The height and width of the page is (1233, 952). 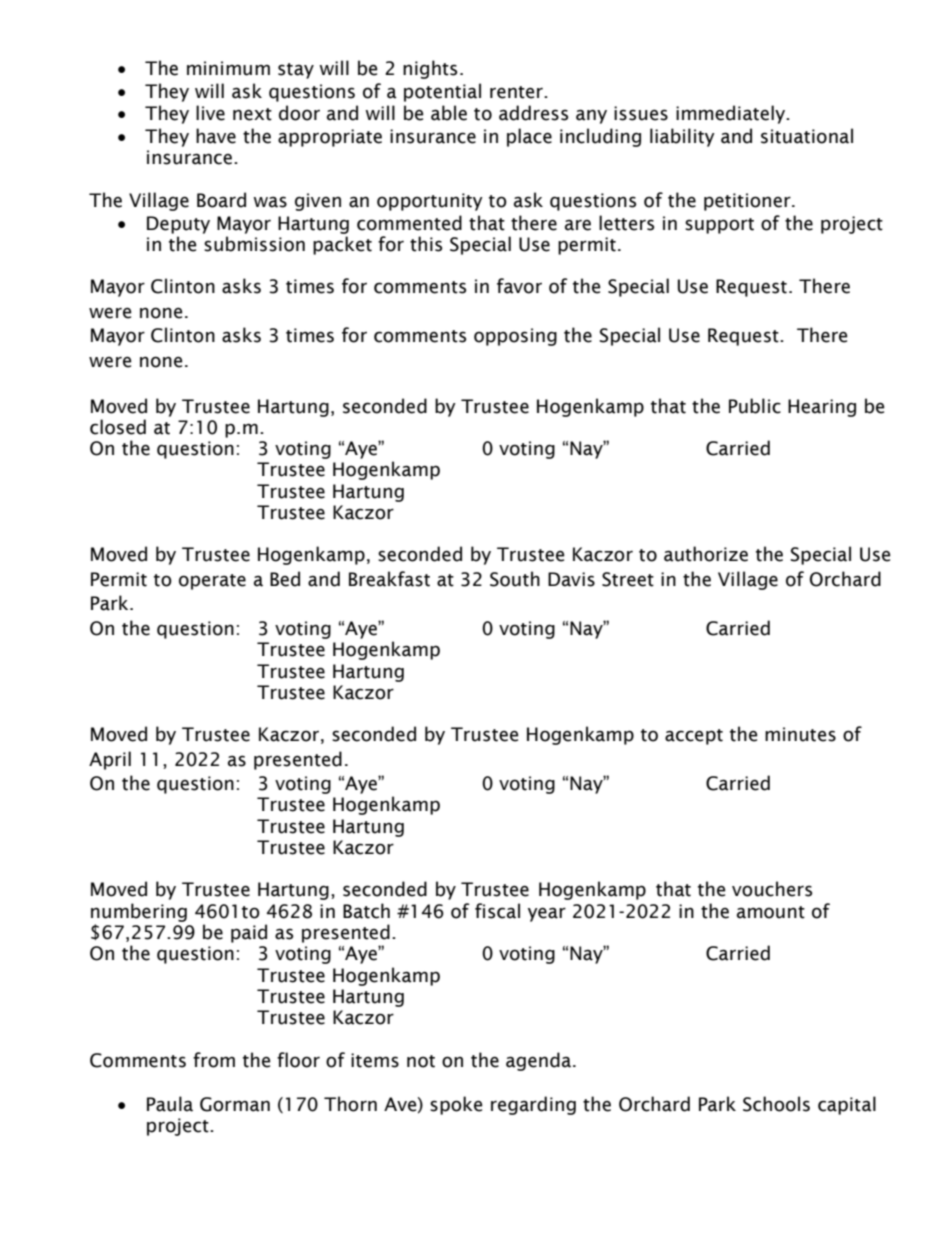 What do you see at coordinates (800, 734) in the page?
I see `minutes` at bounding box center [800, 734].
